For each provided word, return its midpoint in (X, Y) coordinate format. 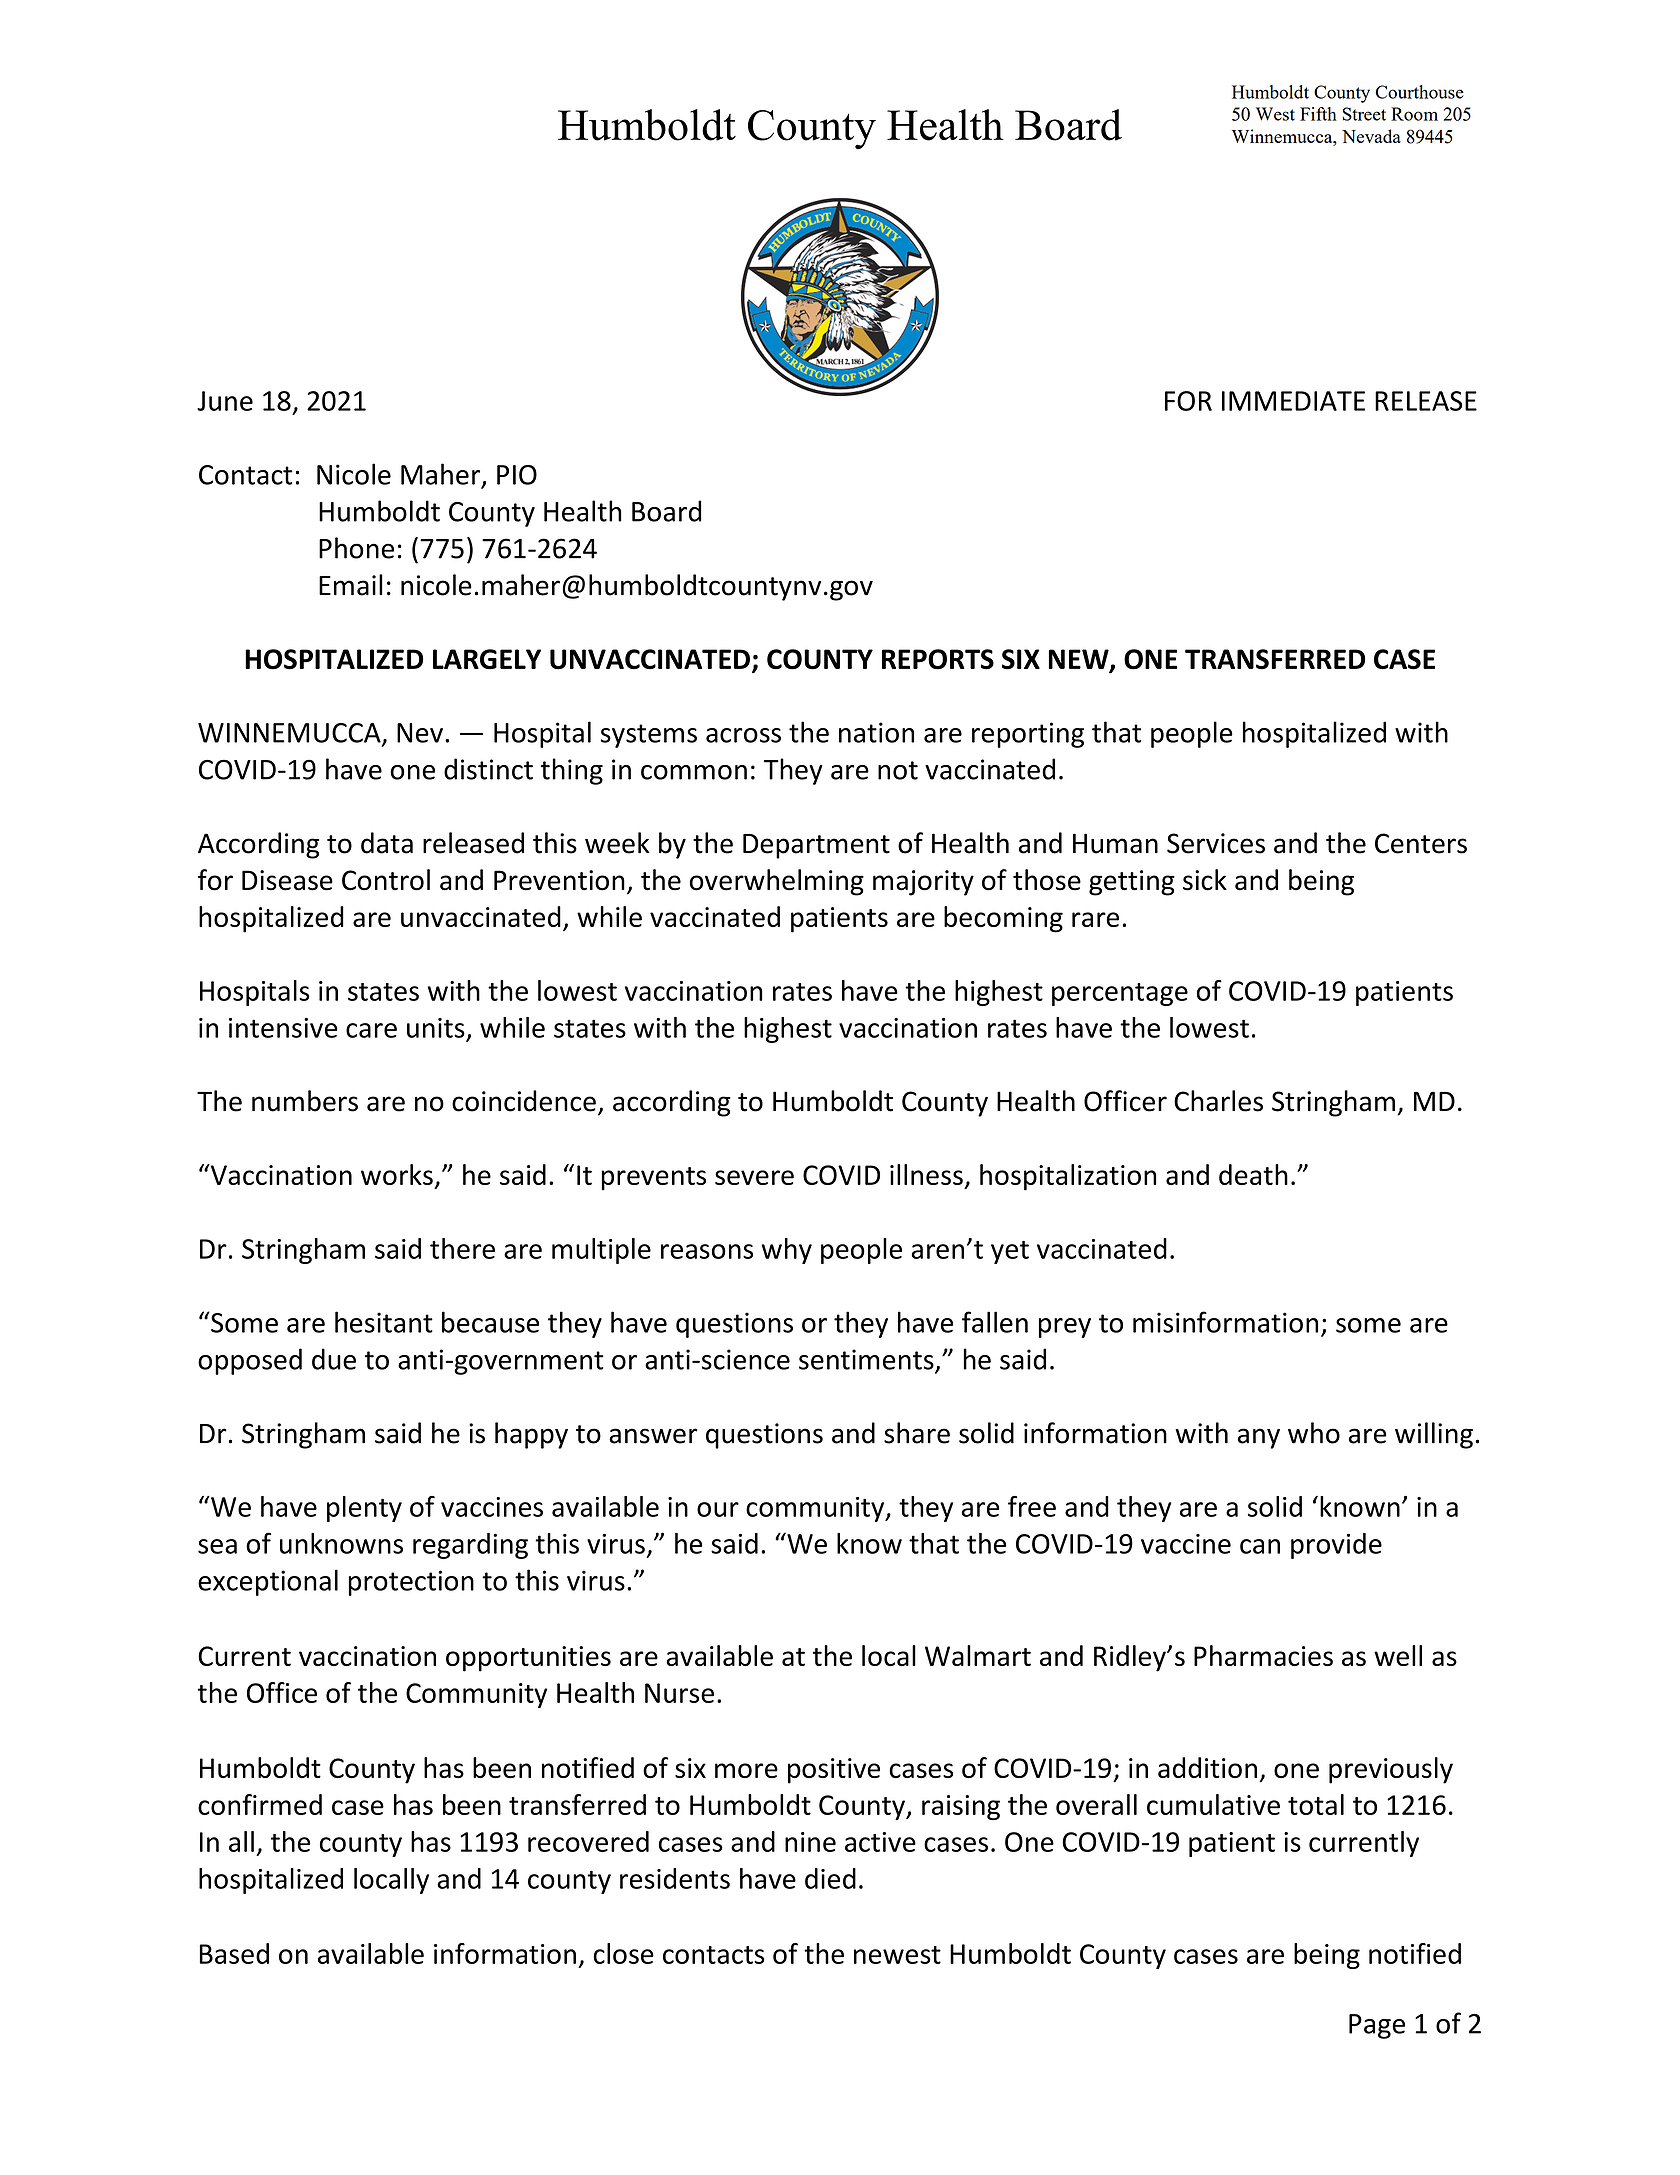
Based (234, 1953)
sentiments (867, 1360)
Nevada (1371, 136)
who (1314, 1433)
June (225, 401)
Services (1216, 843)
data (387, 843)
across (743, 735)
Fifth (1318, 114)
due (334, 1359)
